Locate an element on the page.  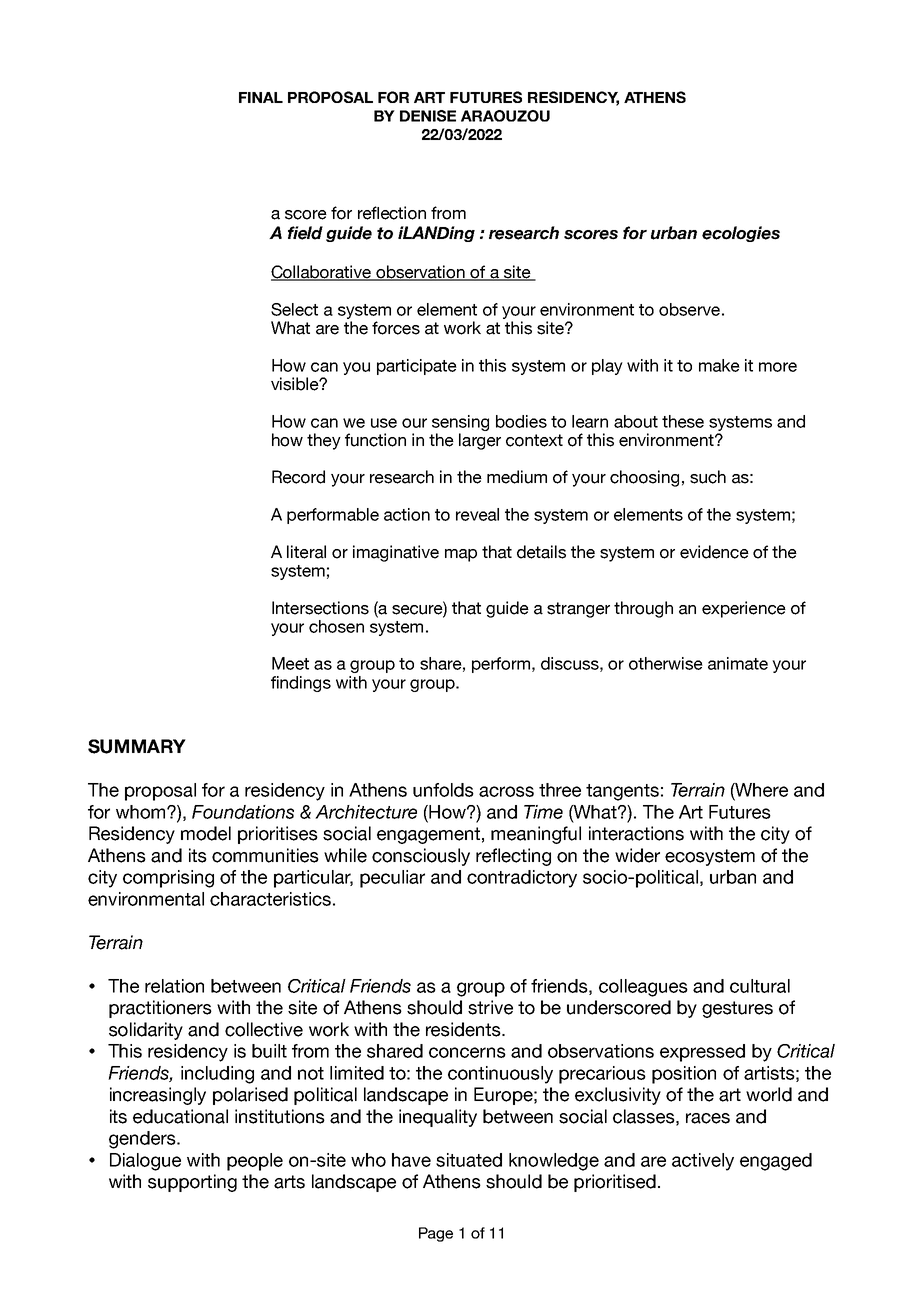
supporting is located at coordinates (192, 1183).
